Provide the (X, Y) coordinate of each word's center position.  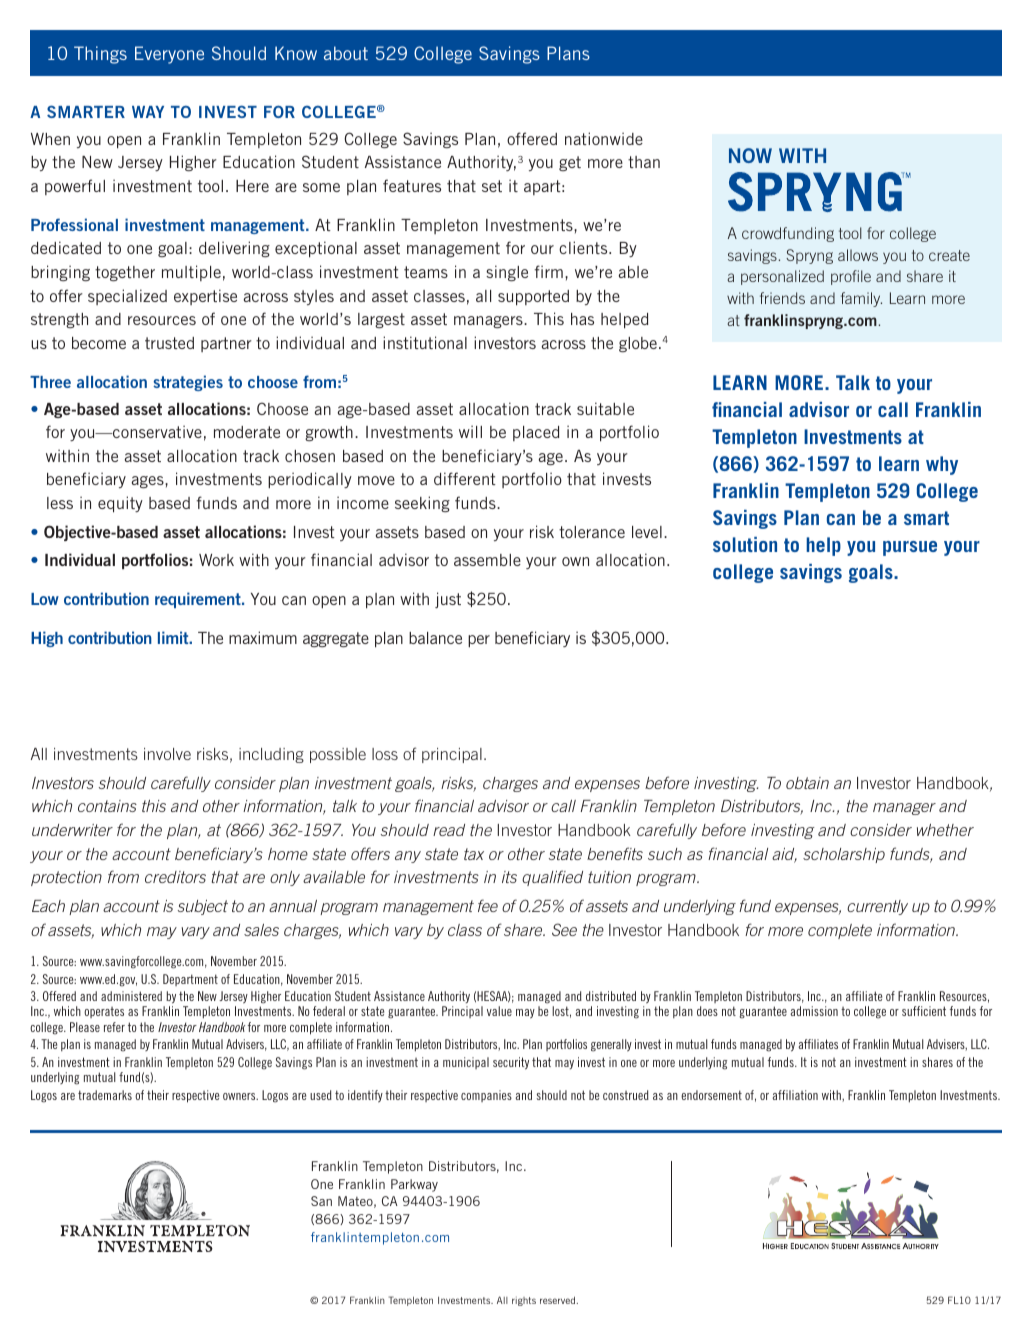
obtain (807, 783)
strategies (188, 383)
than (644, 162)
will (470, 431)
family (861, 299)
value (499, 1011)
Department (190, 980)
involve (167, 754)
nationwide (604, 138)
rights (524, 1301)
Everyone (169, 55)
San (321, 1201)
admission (814, 1011)
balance (435, 638)
